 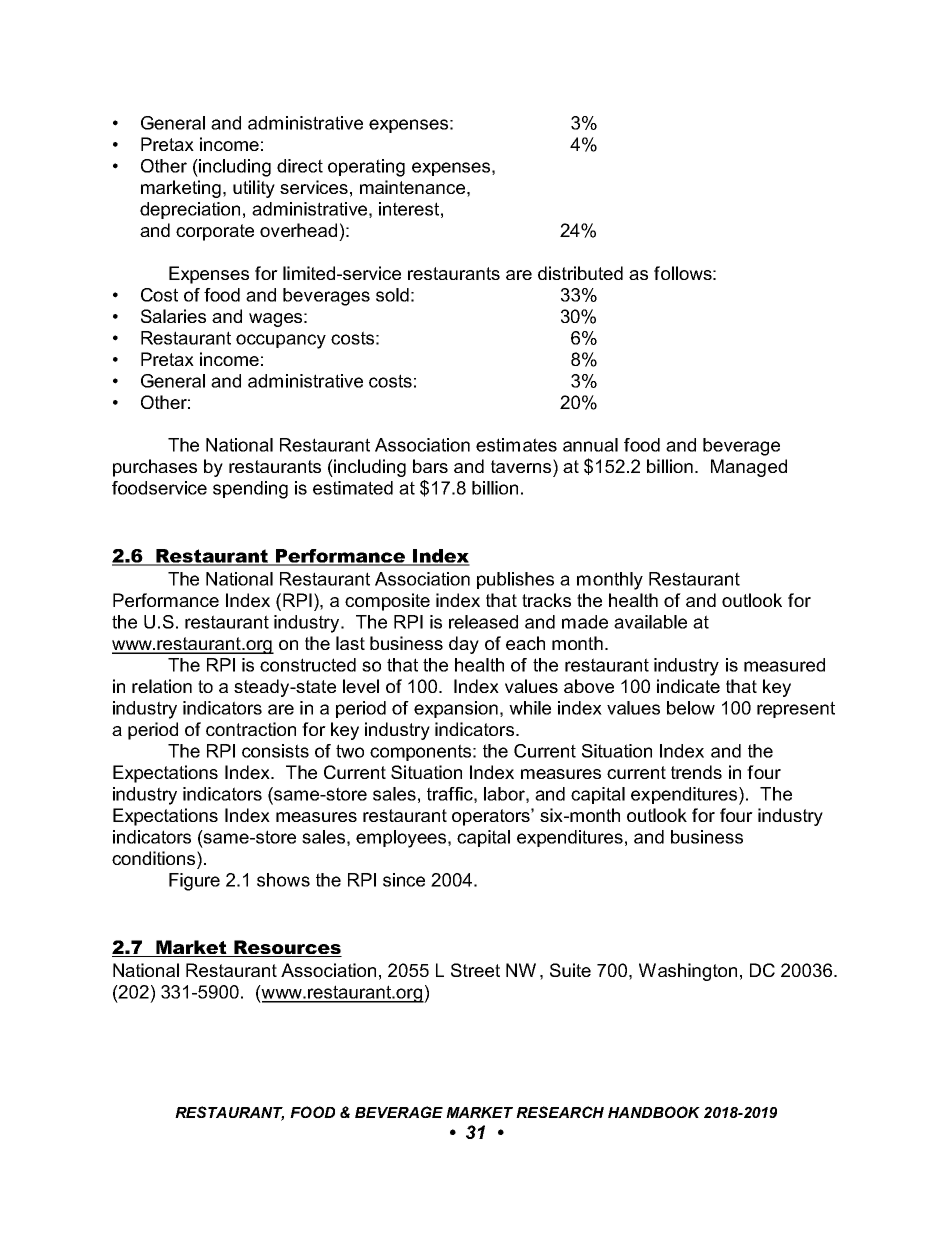 What do you see at coordinates (430, 466) in the document?
I see `bars` at bounding box center [430, 466].
